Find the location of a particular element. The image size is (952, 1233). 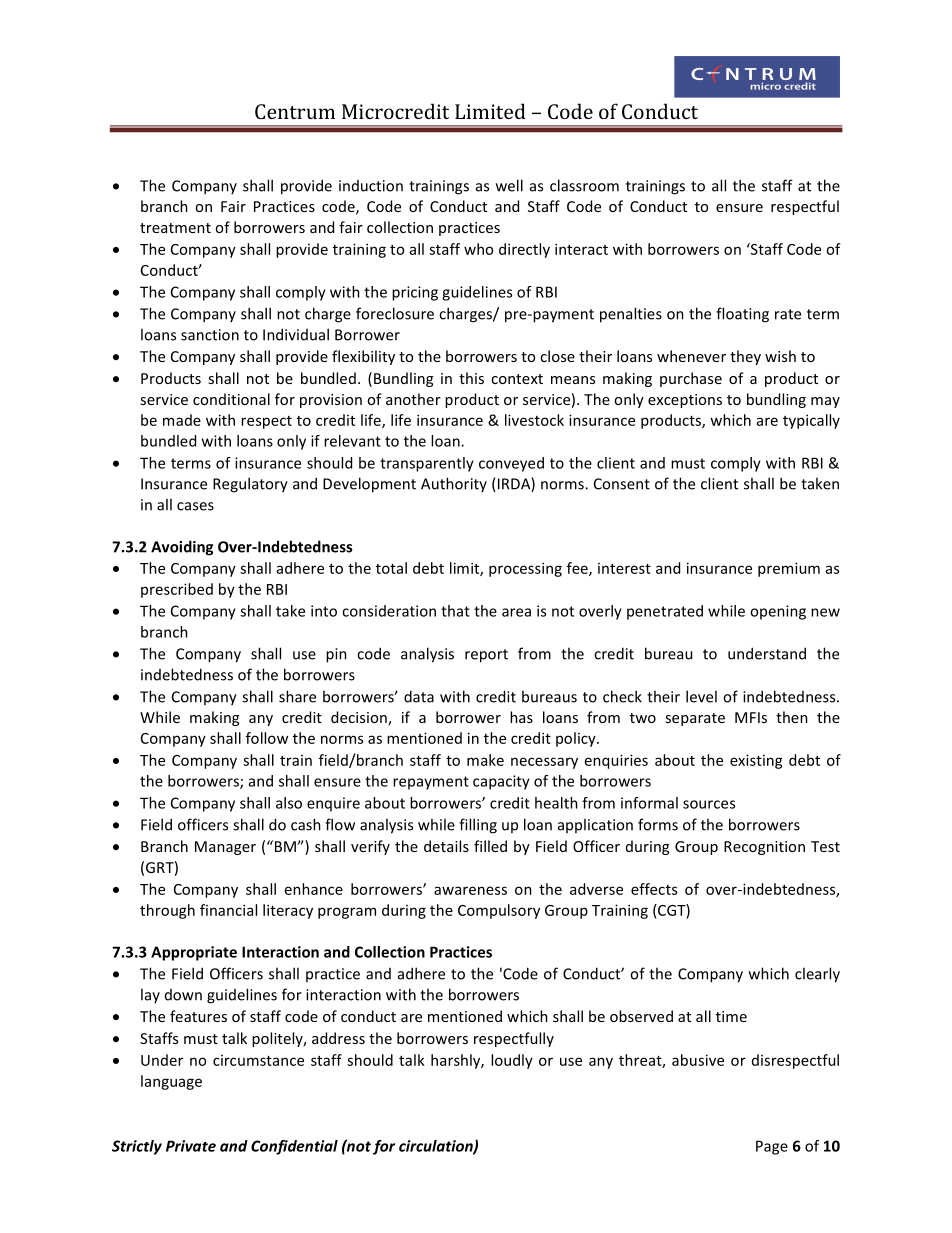

classroom is located at coordinates (584, 185).
